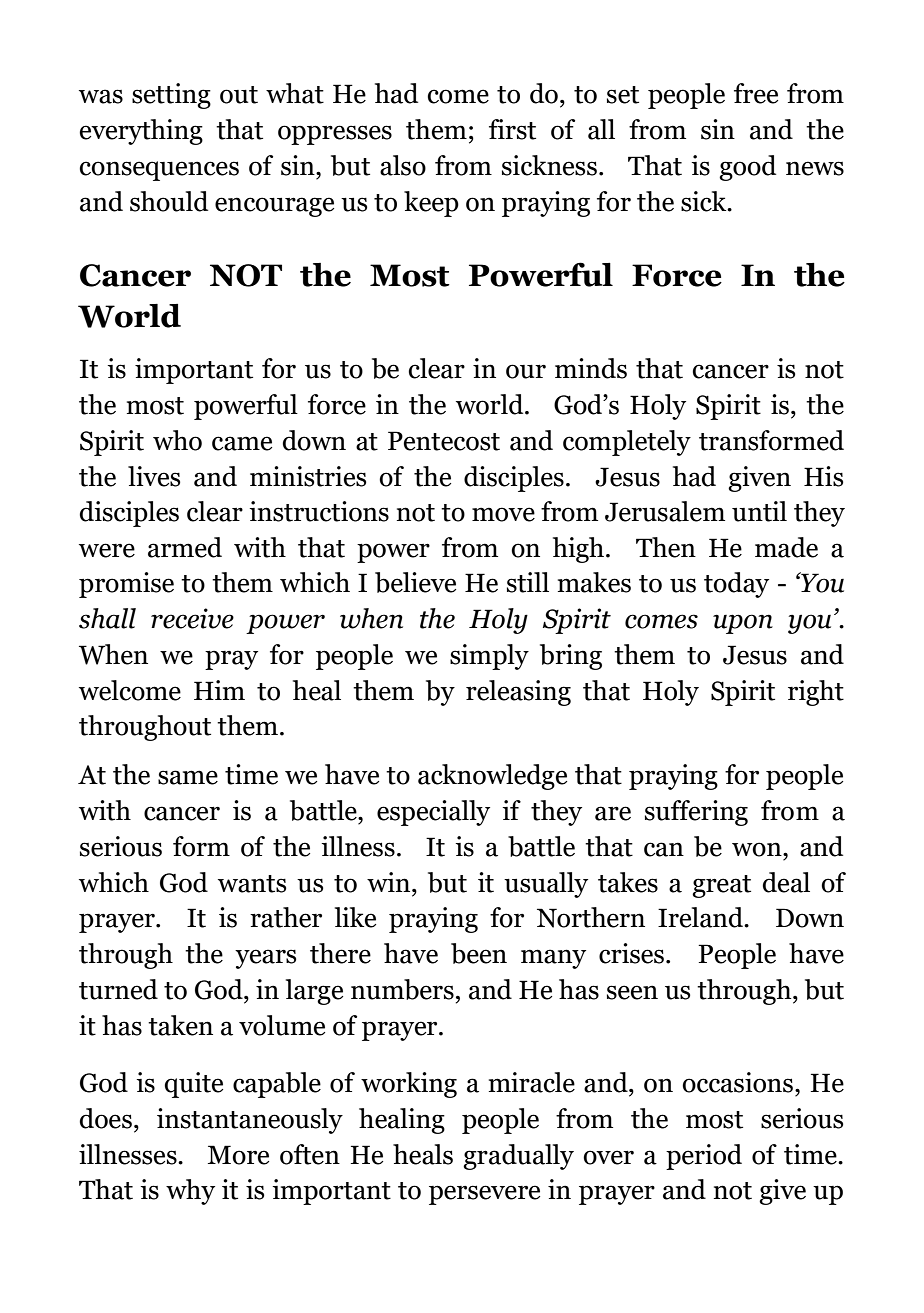  I want to click on upon, so click(743, 624).
